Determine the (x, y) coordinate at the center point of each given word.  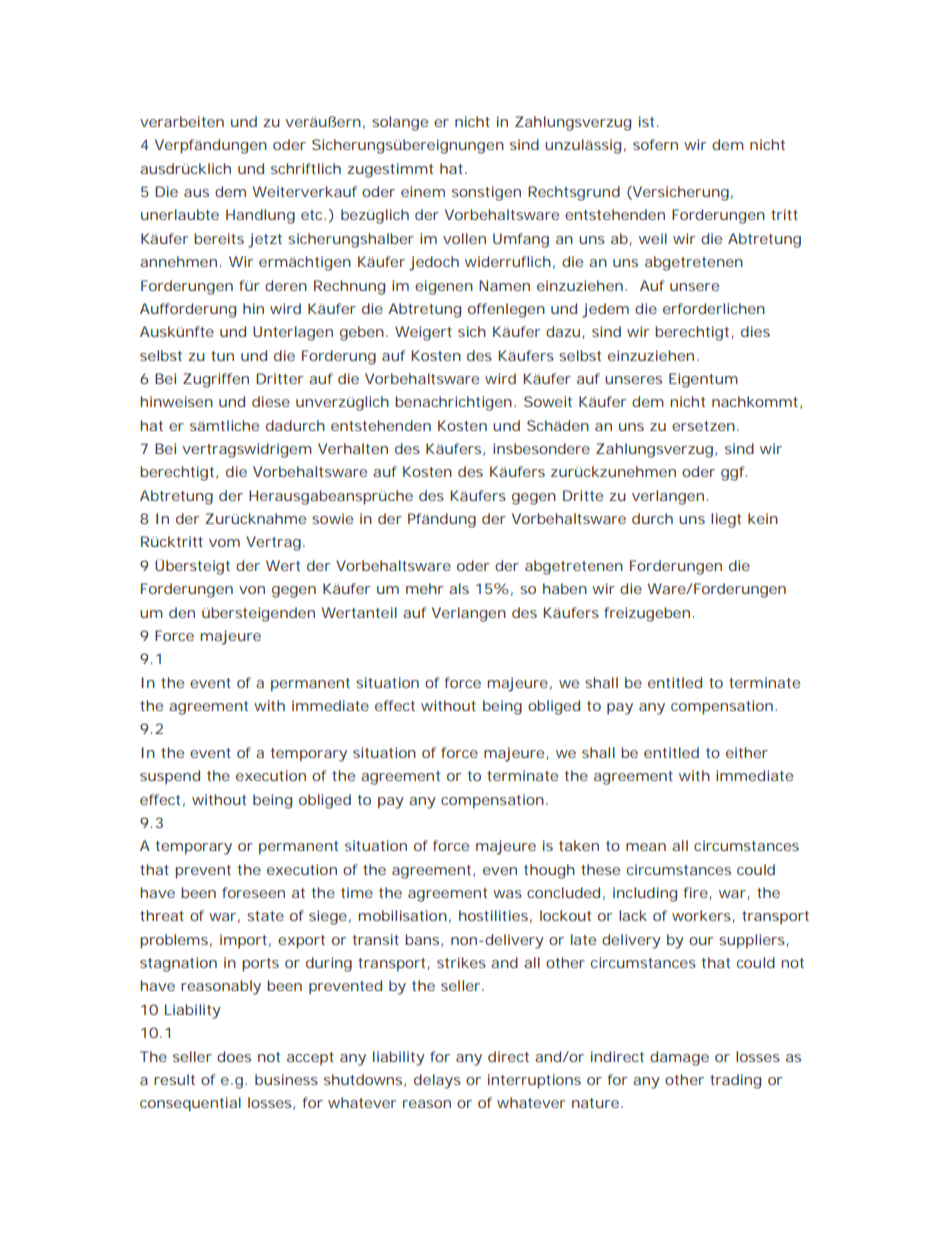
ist (647, 121)
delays (437, 1081)
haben (565, 588)
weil (653, 238)
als (459, 588)
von (252, 590)
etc (313, 215)
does (234, 1056)
